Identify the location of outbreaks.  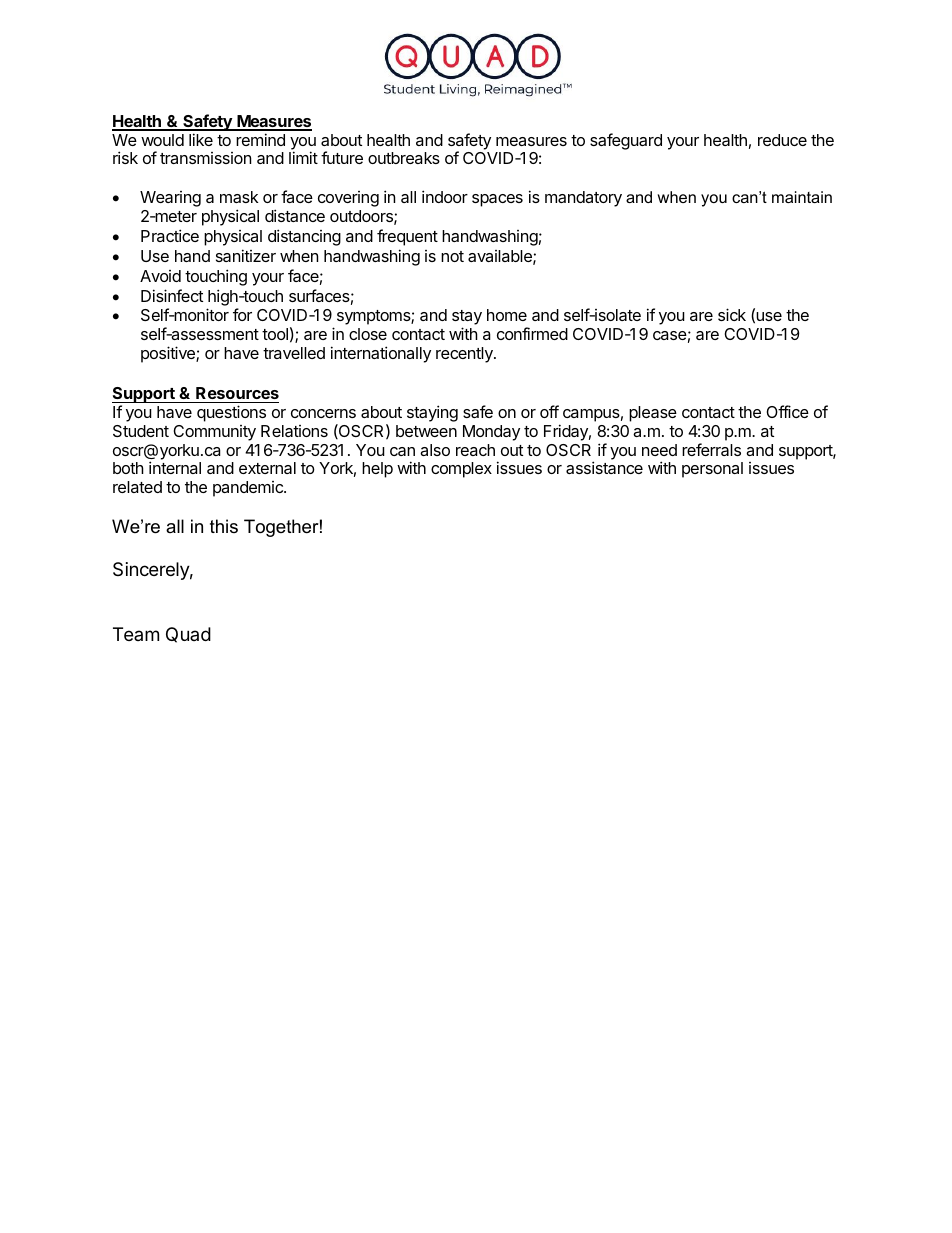
(404, 158).
